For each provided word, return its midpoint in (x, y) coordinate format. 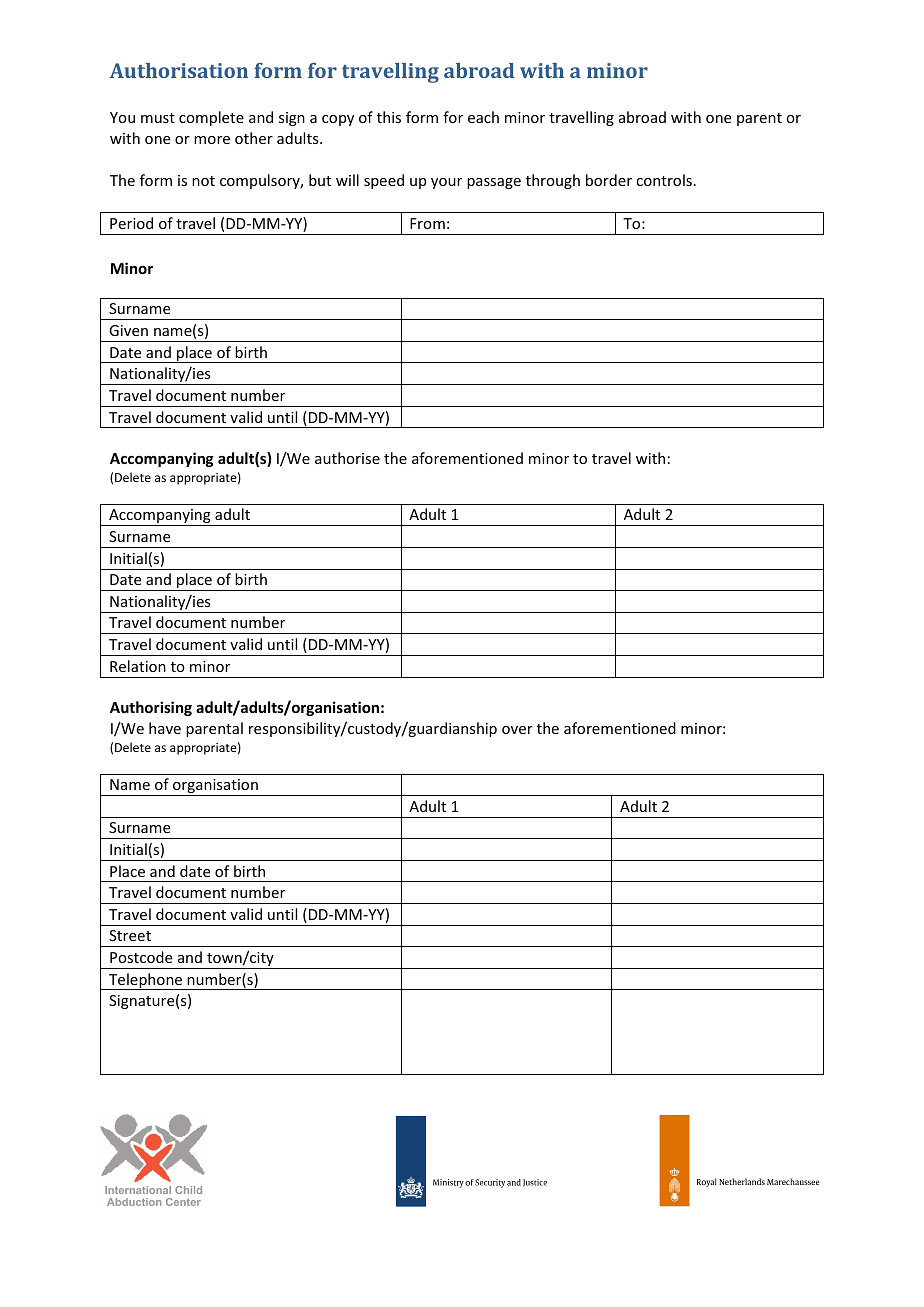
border (609, 180)
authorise (347, 458)
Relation (138, 666)
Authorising (151, 708)
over (517, 730)
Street (130, 935)
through (553, 181)
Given (128, 330)
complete (211, 118)
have (165, 728)
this (389, 117)
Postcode (141, 957)
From (427, 223)
